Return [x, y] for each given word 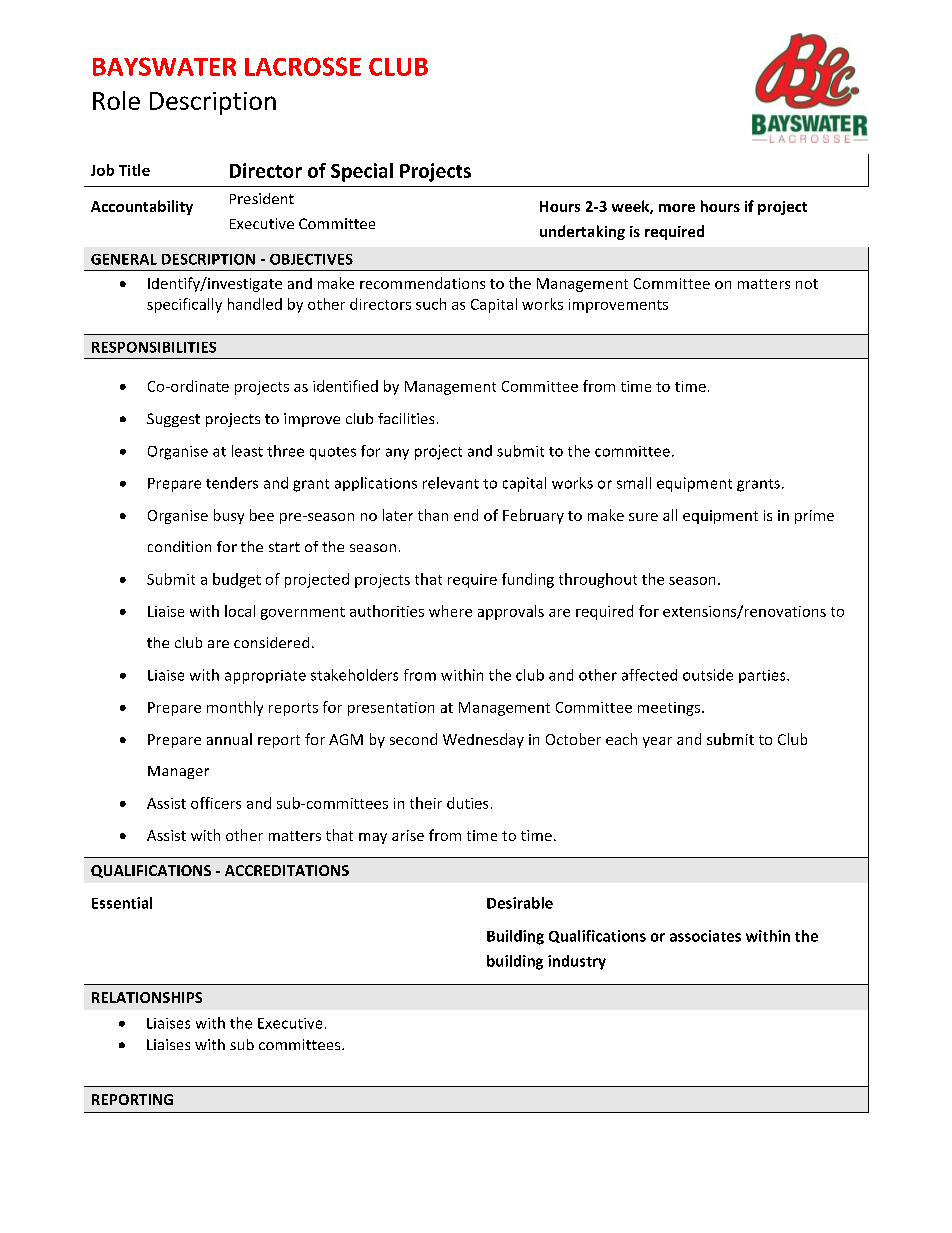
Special [362, 172]
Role [116, 100]
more [677, 208]
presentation [391, 709]
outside [708, 675]
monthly [235, 708]
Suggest [173, 420]
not [807, 284]
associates [705, 936]
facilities [406, 418]
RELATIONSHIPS [147, 997]
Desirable [520, 903]
